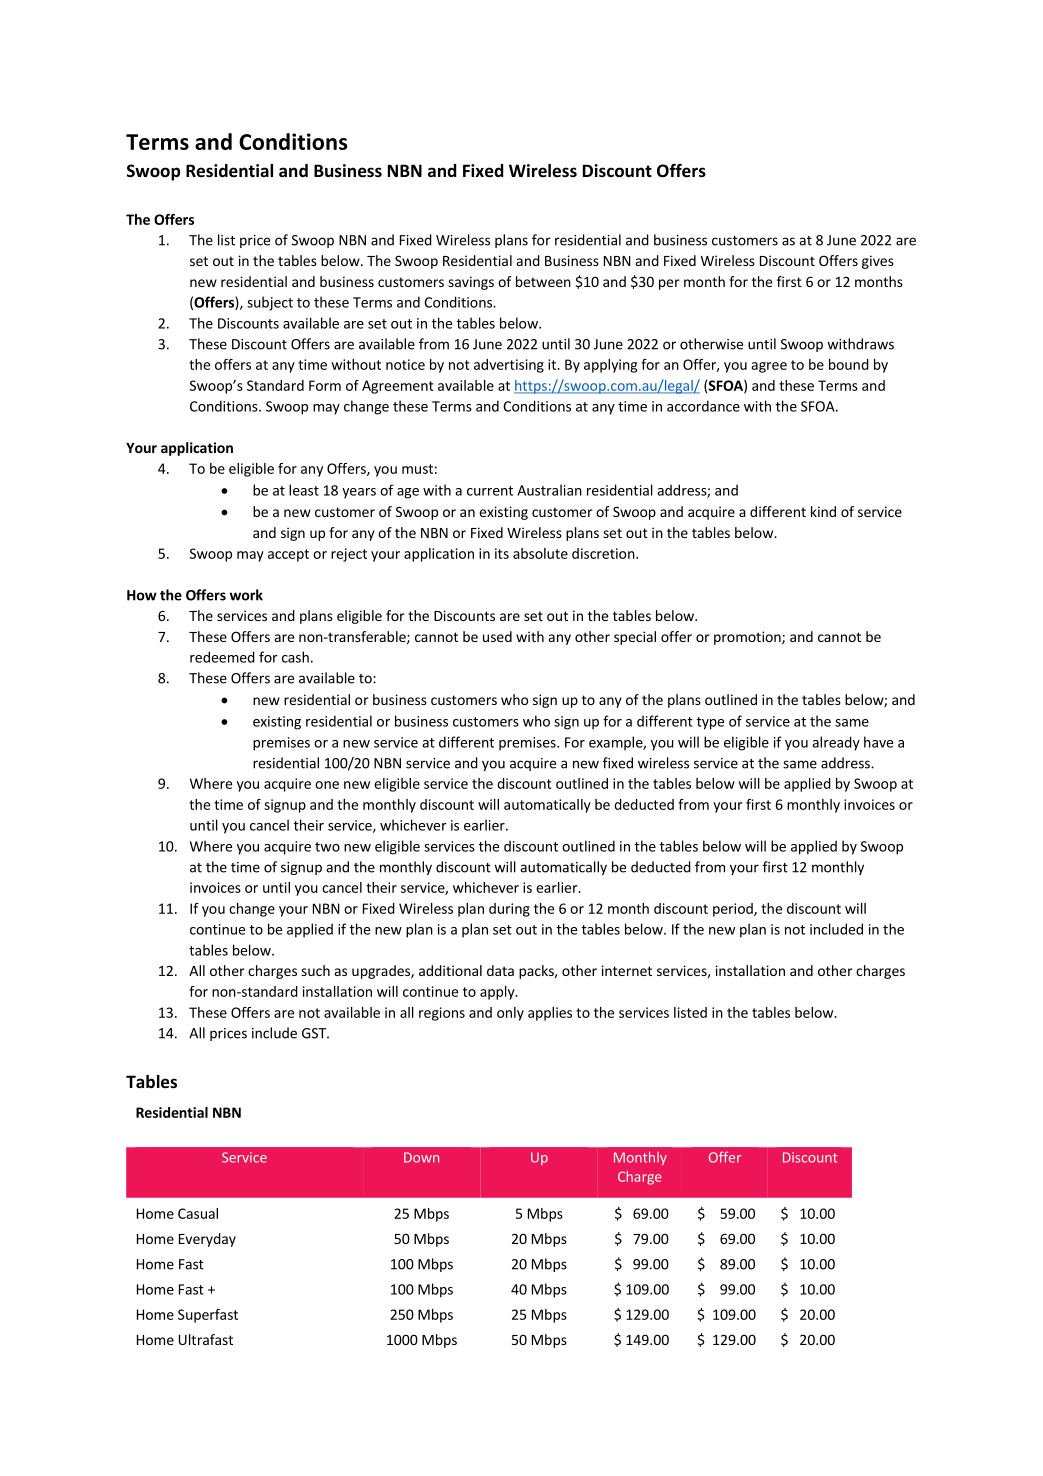 The width and height of the screenshot is (1043, 1476). What do you see at coordinates (878, 262) in the screenshot?
I see `gives` at bounding box center [878, 262].
